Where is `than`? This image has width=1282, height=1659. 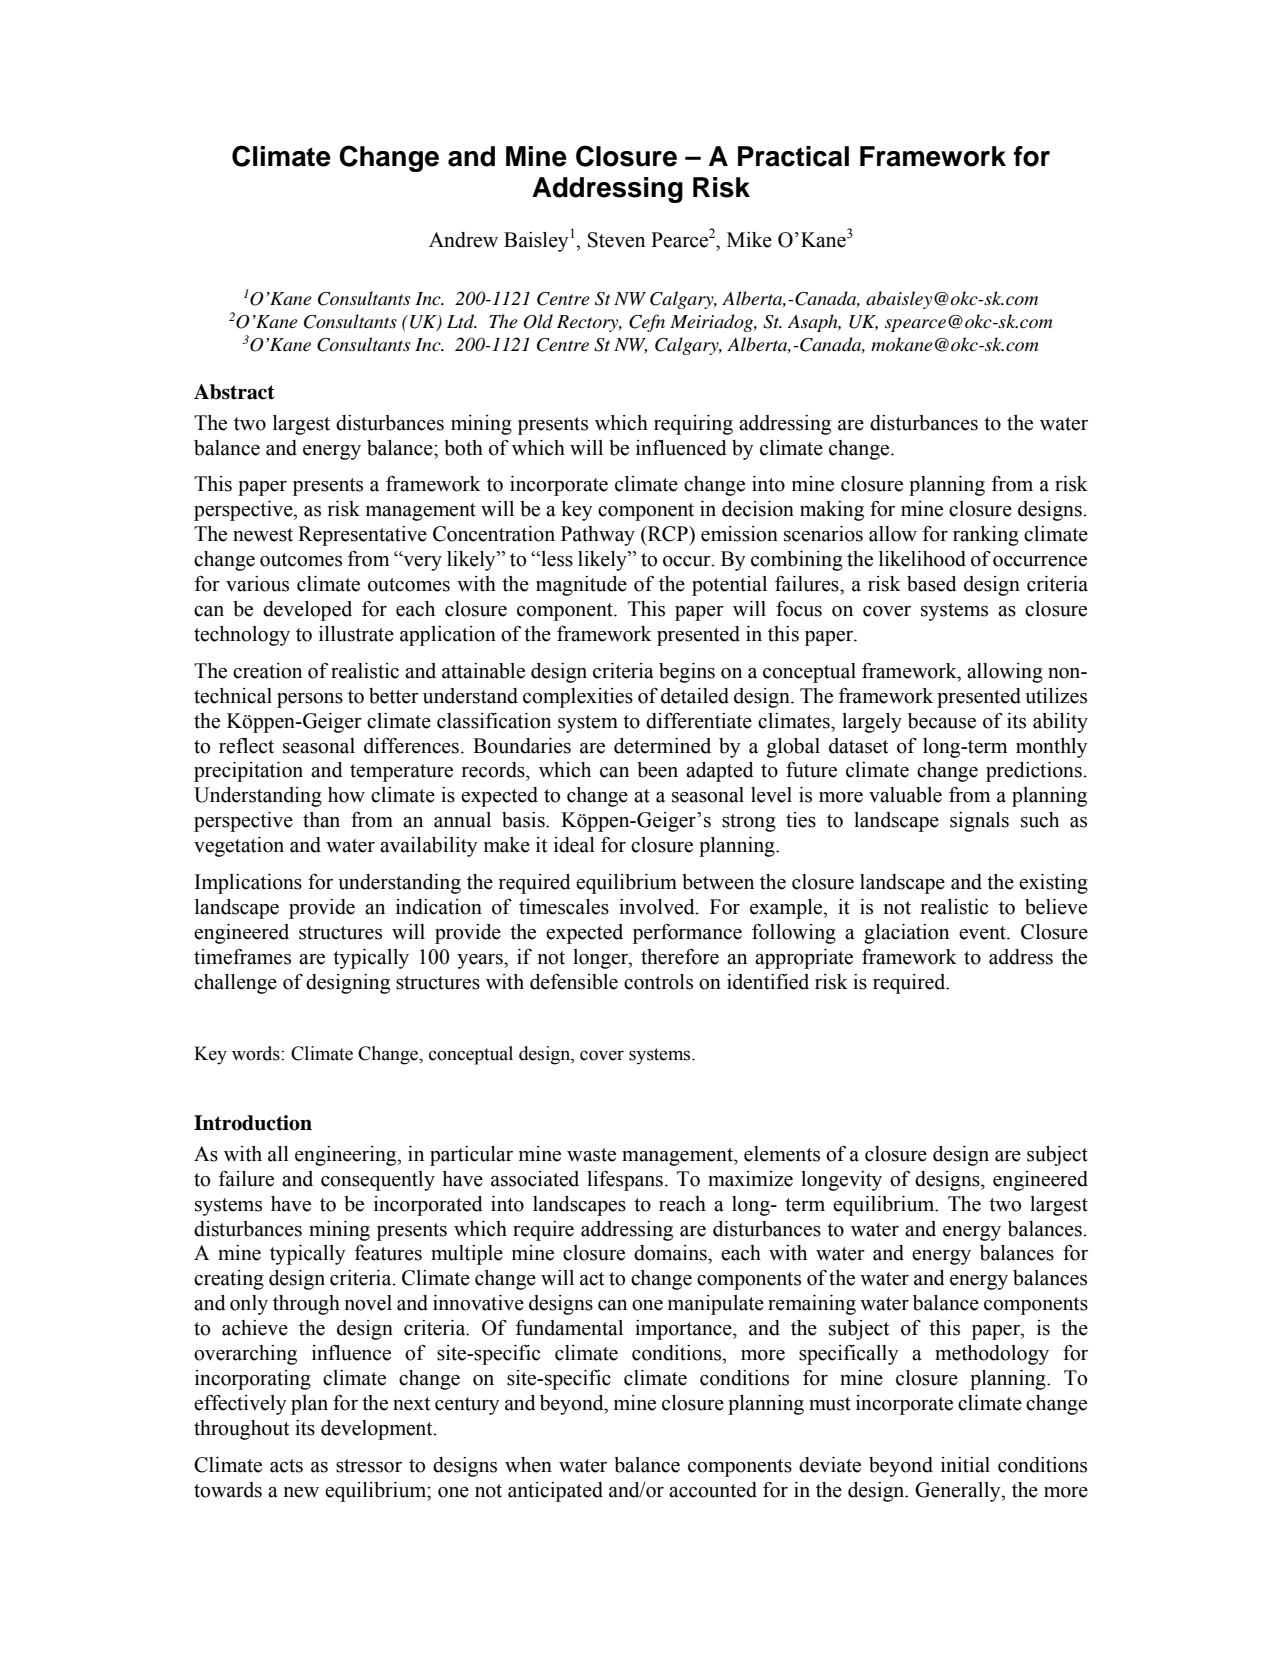 than is located at coordinates (321, 820).
